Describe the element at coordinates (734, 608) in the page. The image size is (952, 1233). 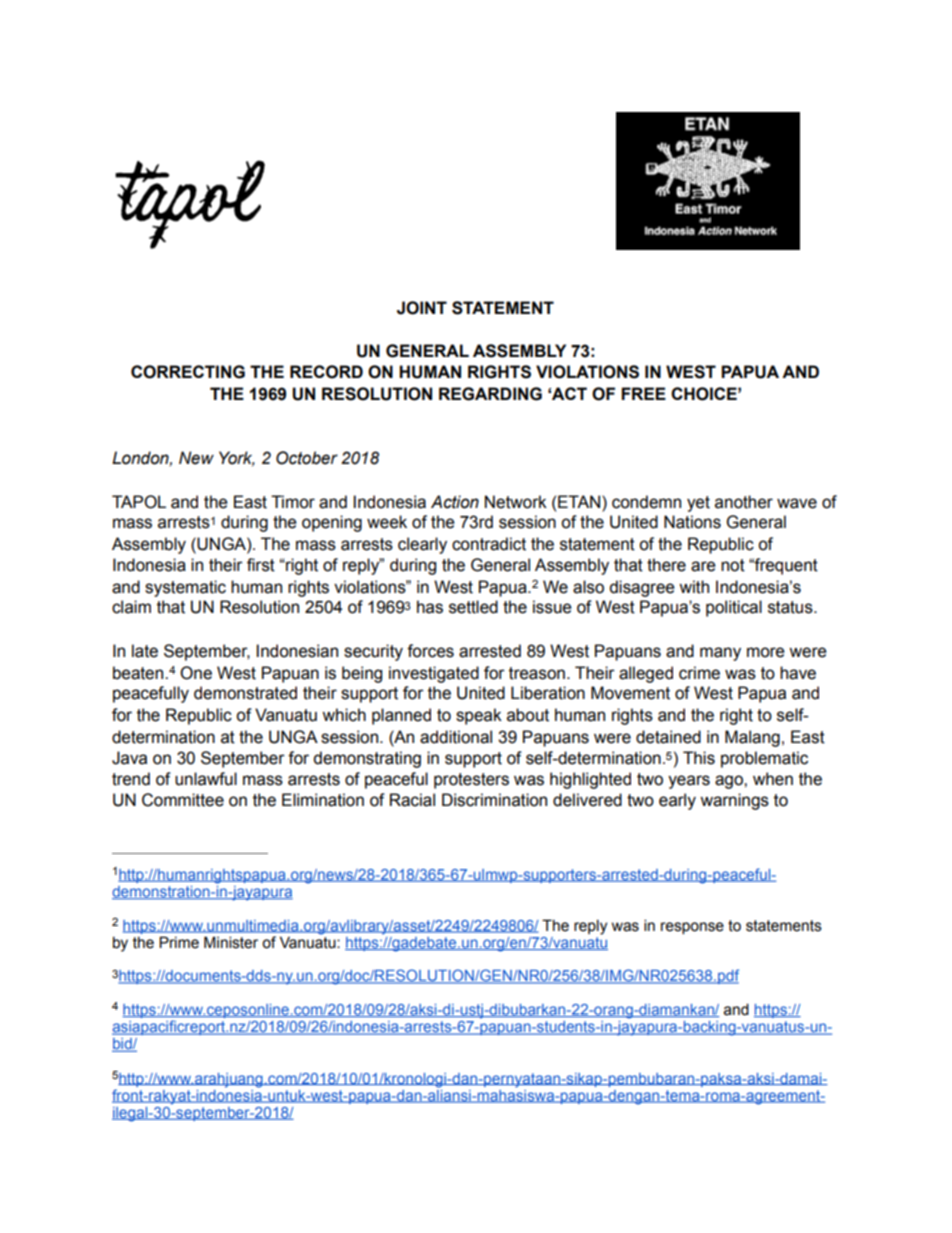
I see `political` at that location.
